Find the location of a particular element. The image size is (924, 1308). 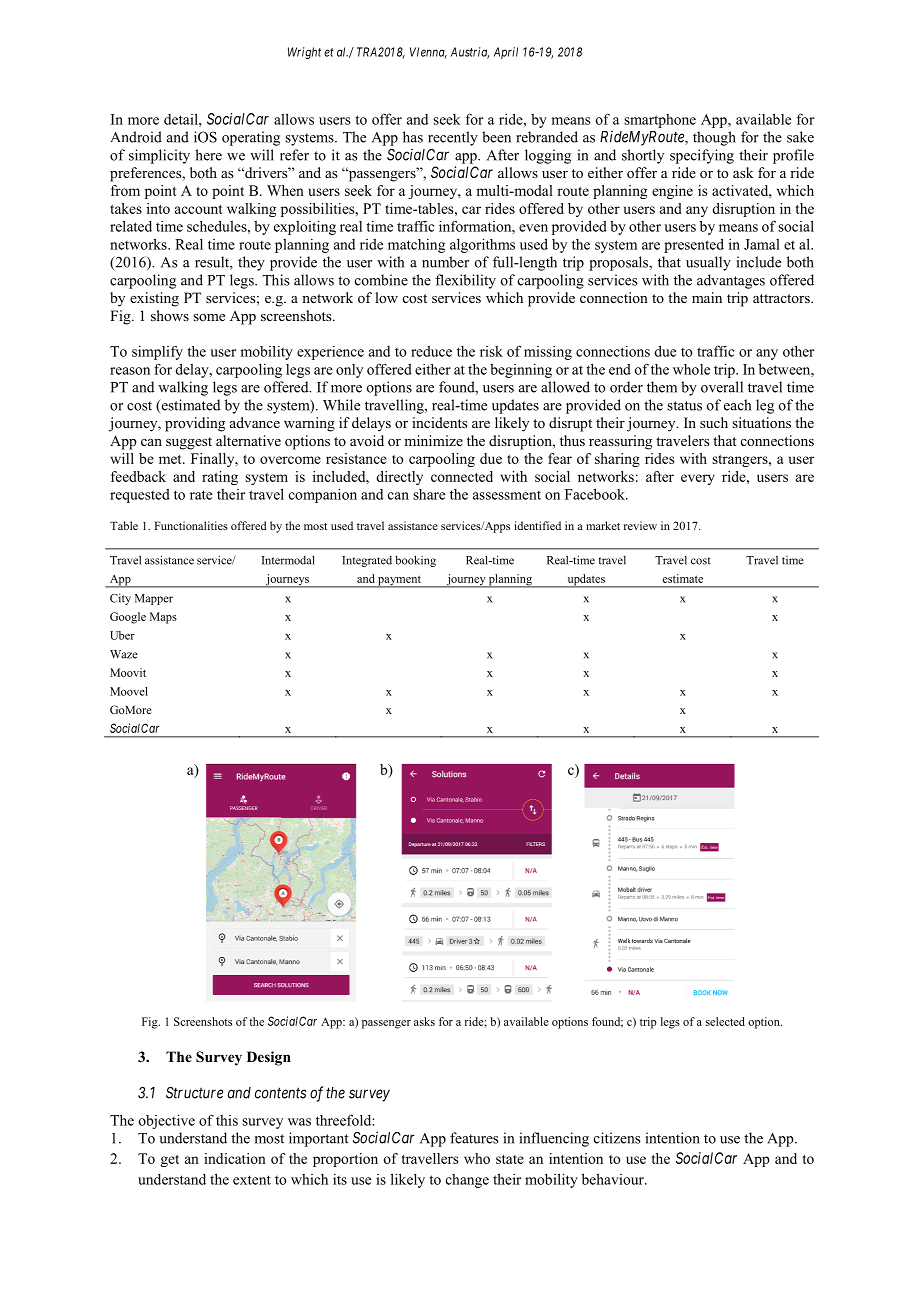

review is located at coordinates (640, 525).
